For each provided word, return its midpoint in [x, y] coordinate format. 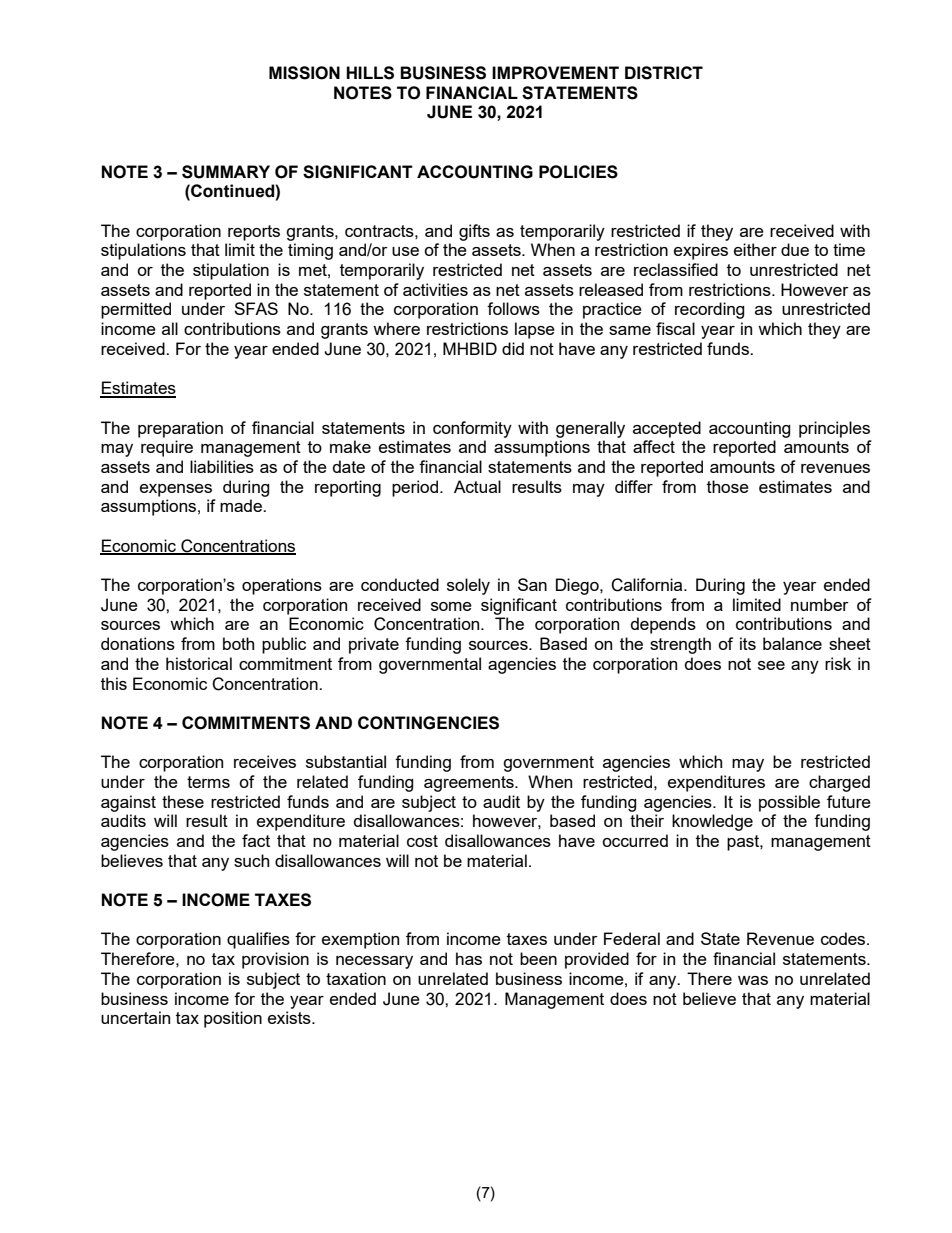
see [771, 665]
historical [199, 663]
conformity [472, 429]
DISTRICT [664, 73]
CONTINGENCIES [428, 723]
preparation [180, 429]
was [753, 980]
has [469, 958]
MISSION [304, 73]
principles [834, 429]
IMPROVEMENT [555, 73]
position [233, 1019]
